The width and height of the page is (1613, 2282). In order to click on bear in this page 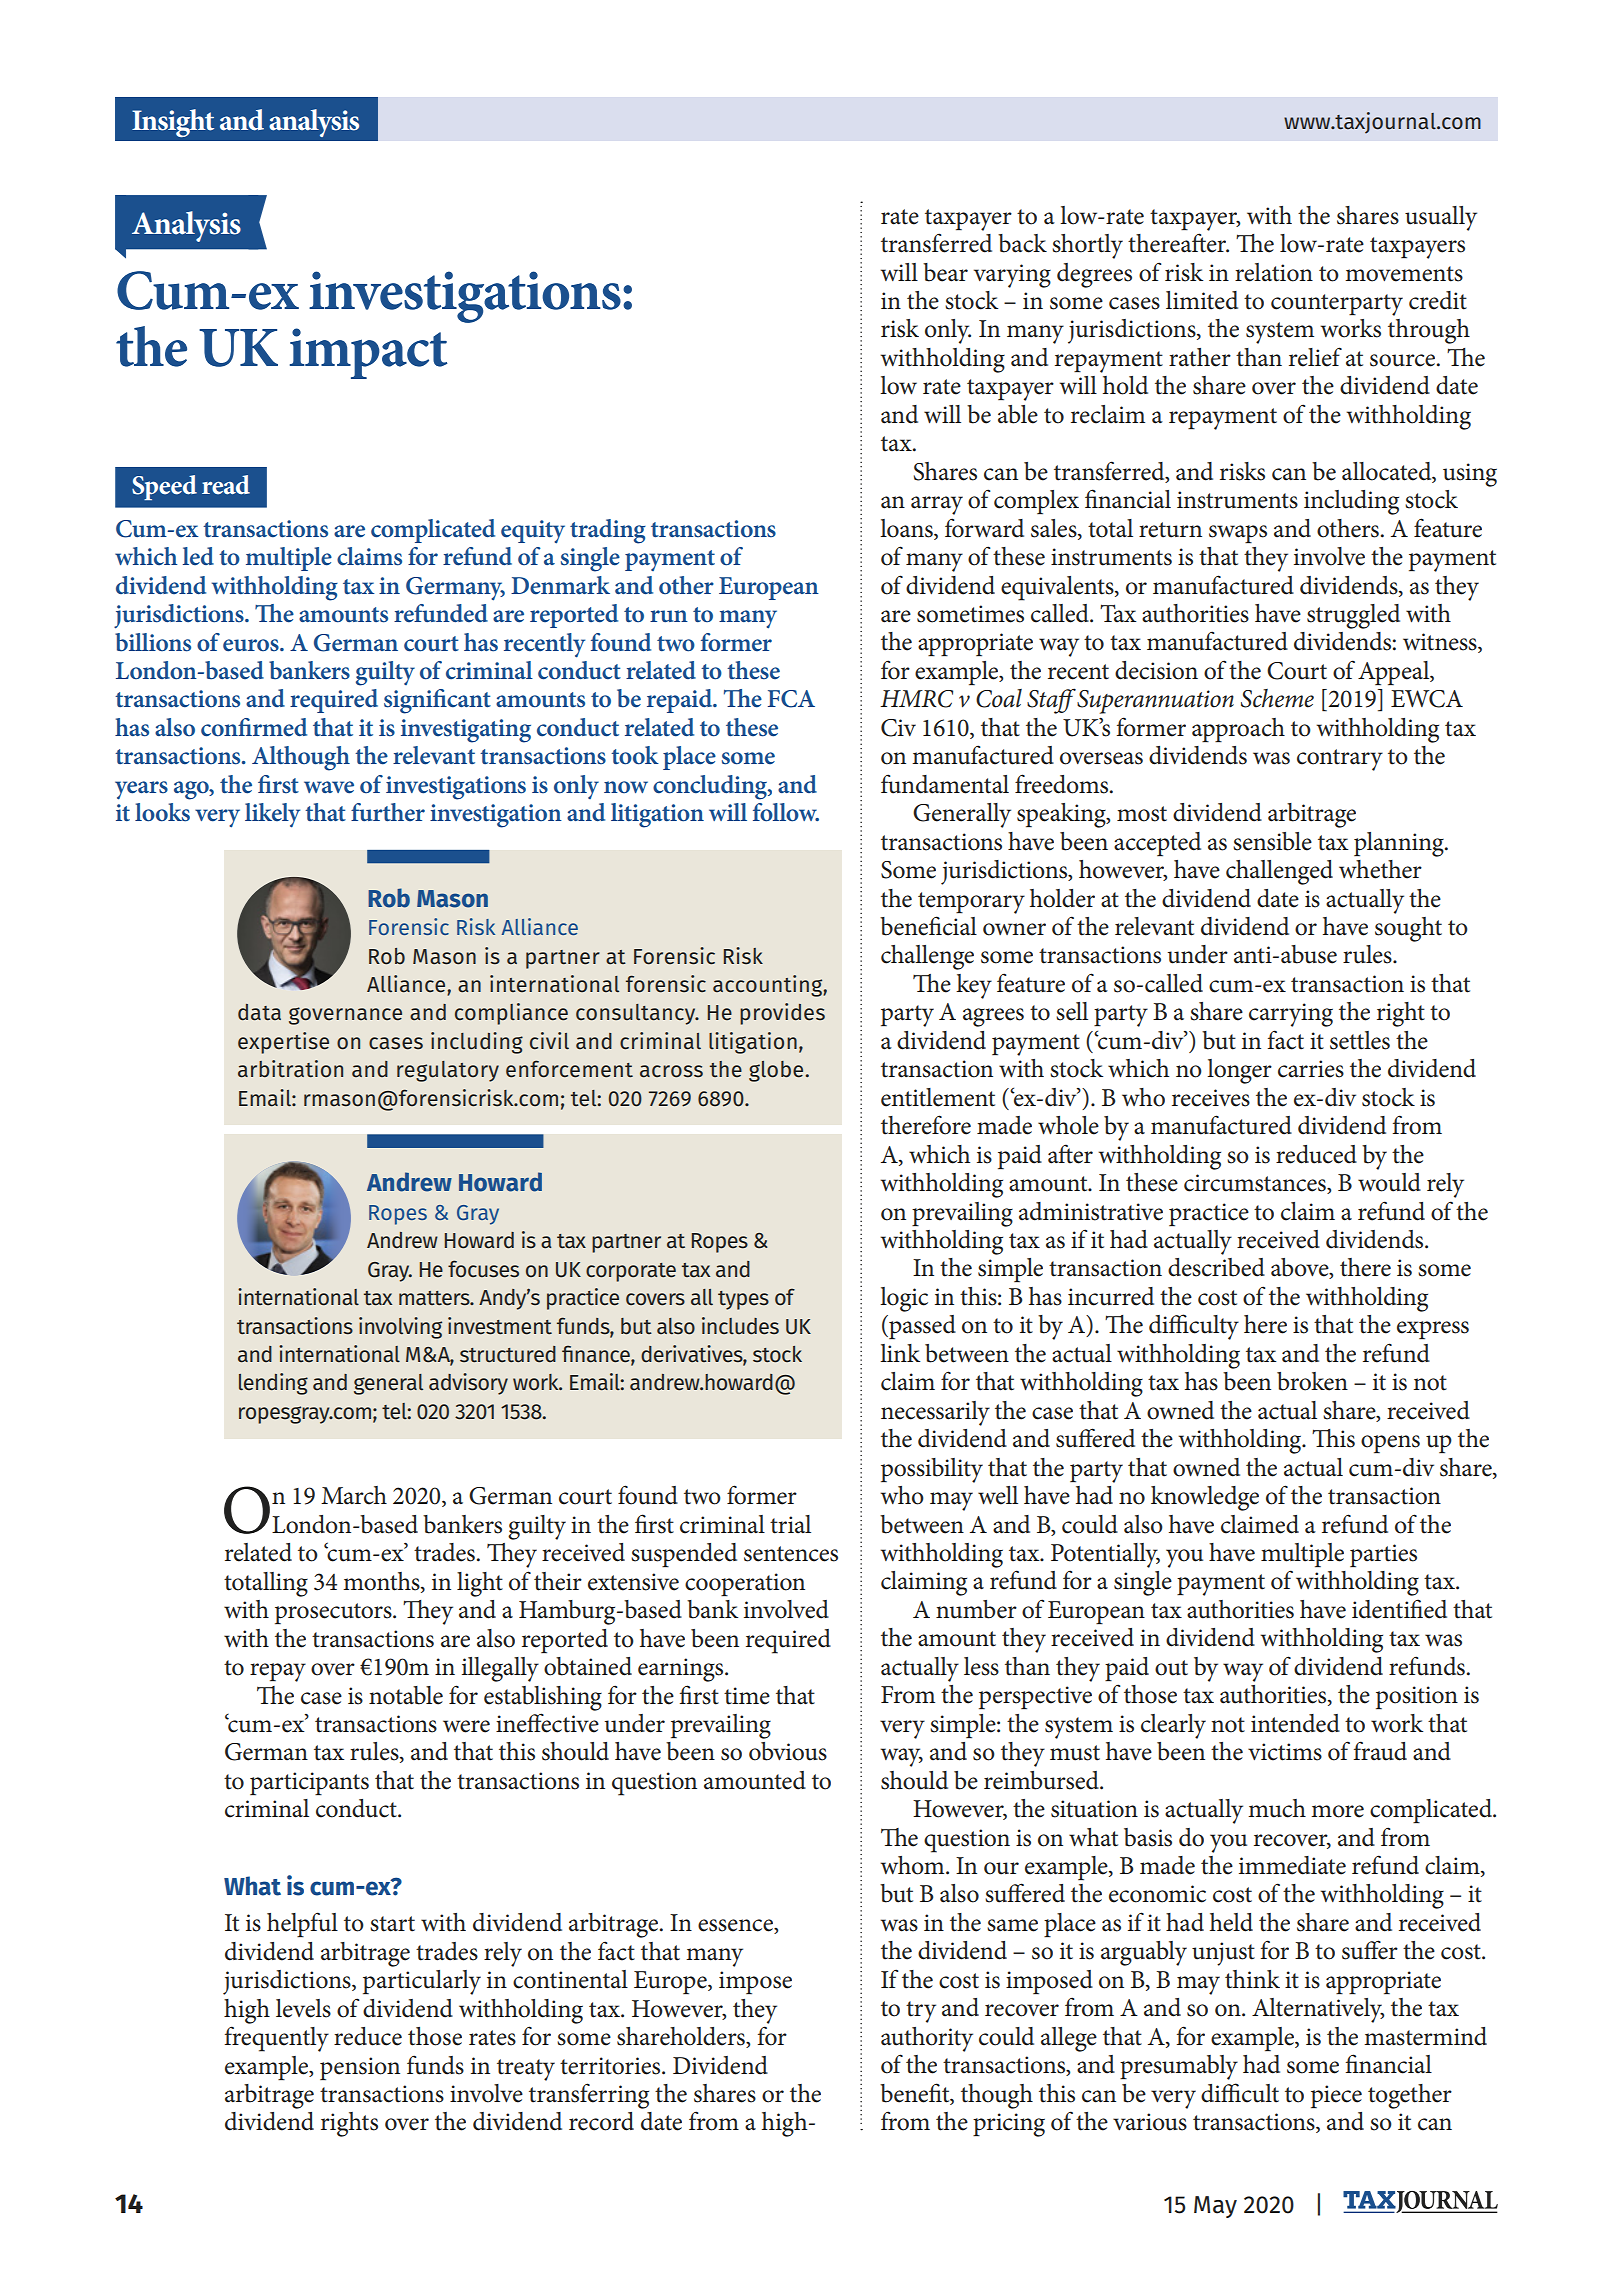, I will do `click(945, 272)`.
